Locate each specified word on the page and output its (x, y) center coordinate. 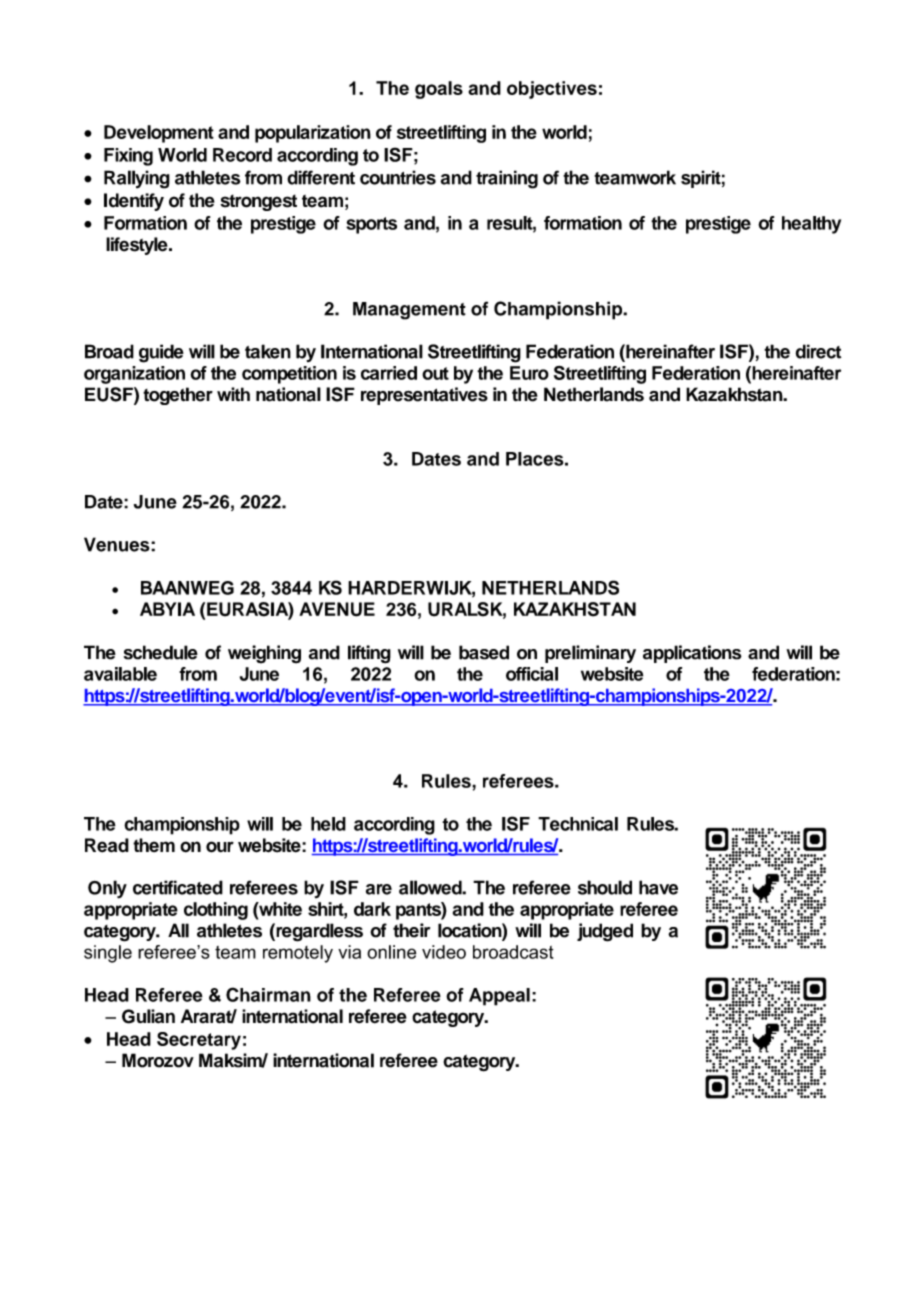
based (484, 652)
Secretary (199, 1041)
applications (692, 654)
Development (159, 134)
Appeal (499, 997)
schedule (161, 652)
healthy (811, 225)
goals (439, 90)
